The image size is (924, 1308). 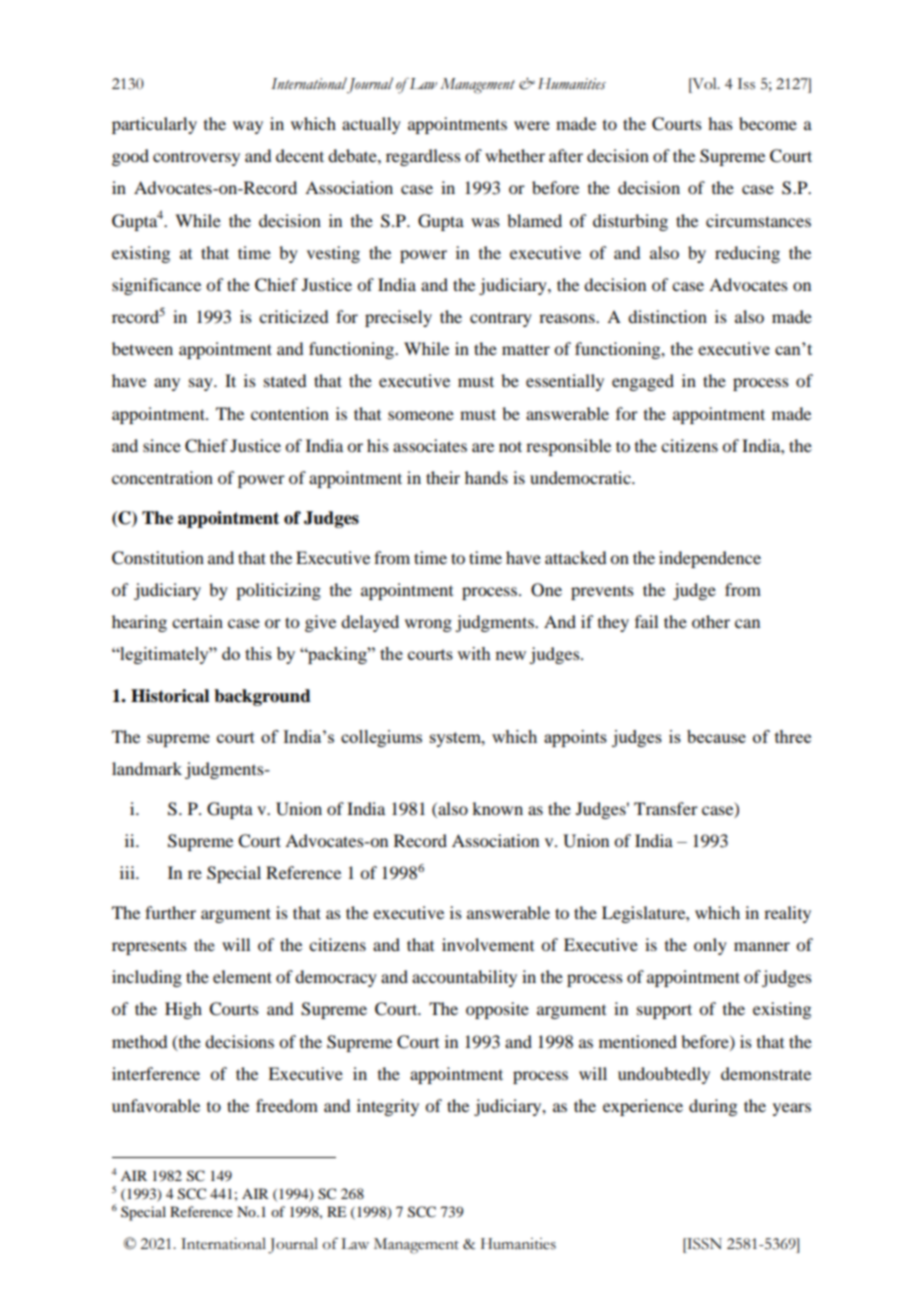 What do you see at coordinates (710, 946) in the screenshot?
I see `only` at bounding box center [710, 946].
